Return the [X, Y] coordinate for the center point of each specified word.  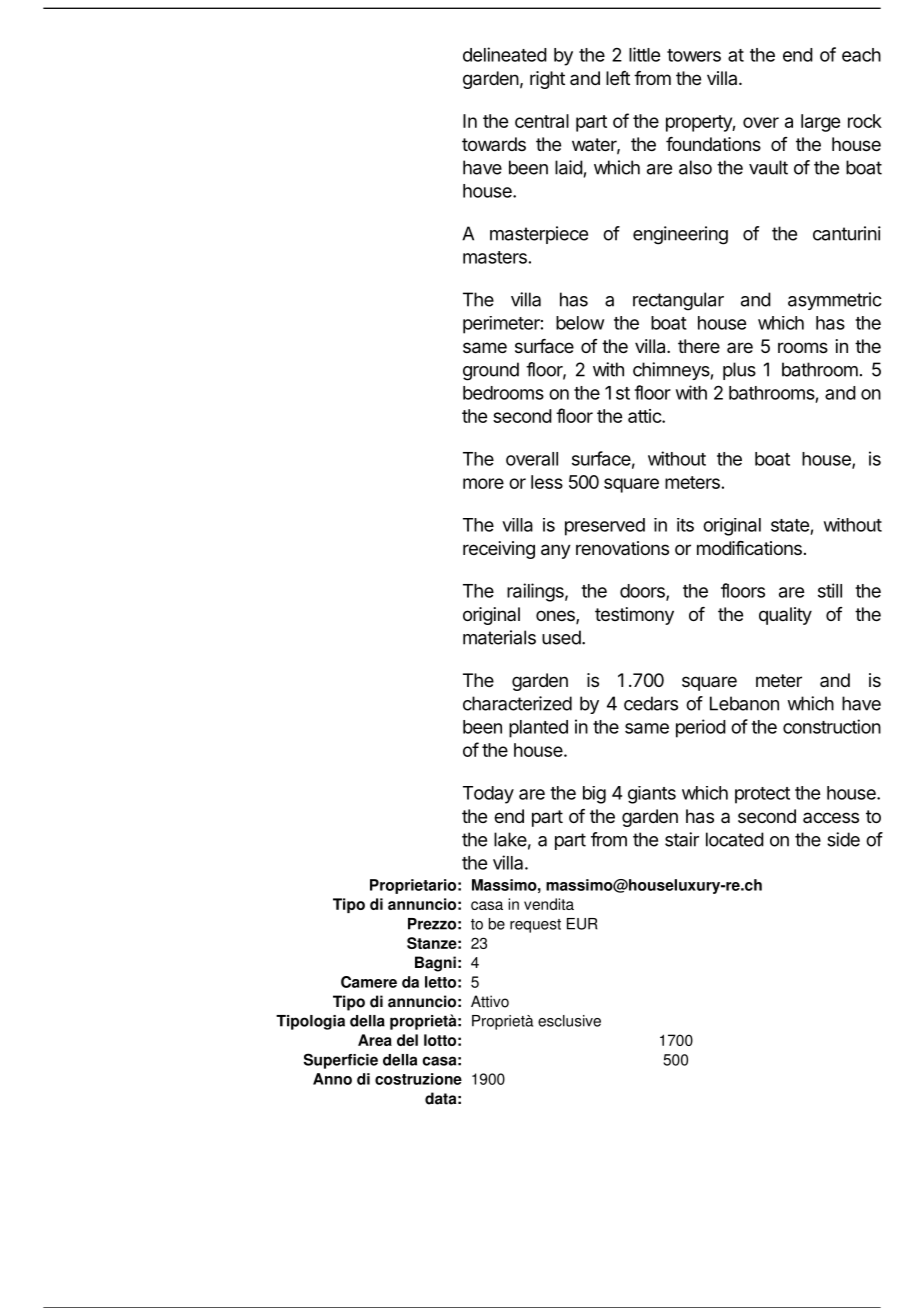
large [820, 123]
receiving [499, 550]
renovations [622, 548]
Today [488, 795]
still [830, 590]
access [831, 817]
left [618, 78]
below [580, 323]
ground [491, 371]
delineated [505, 54]
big [594, 795]
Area [375, 1040]
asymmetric [835, 301]
